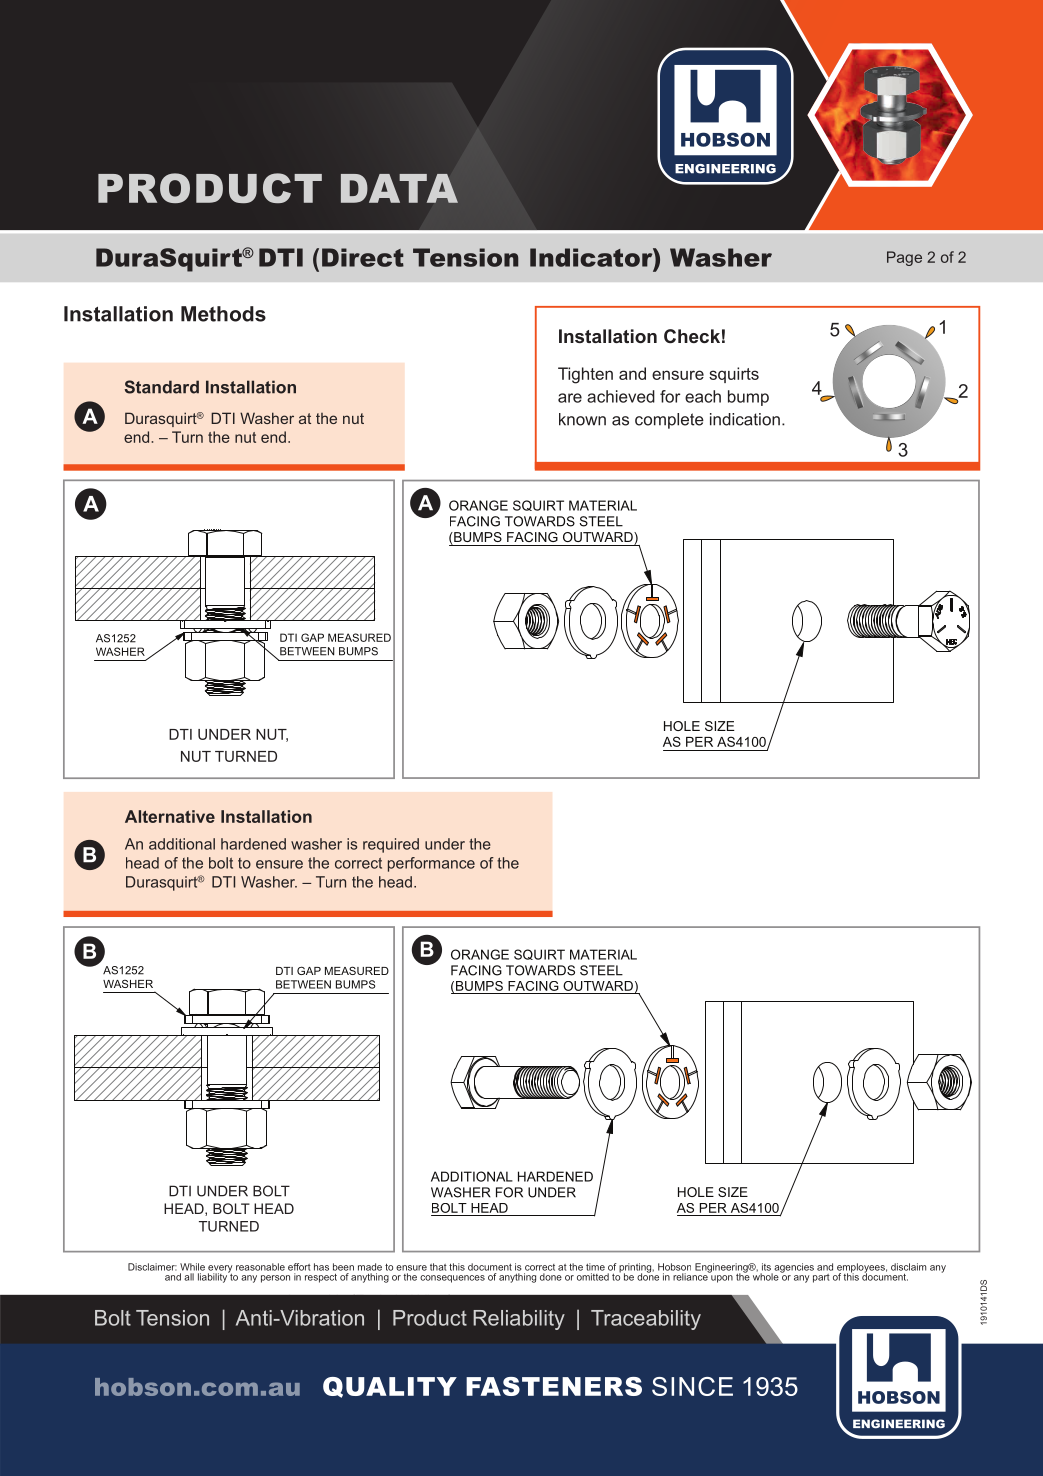 This image has width=1043, height=1476. I want to click on DATA, so click(399, 188).
